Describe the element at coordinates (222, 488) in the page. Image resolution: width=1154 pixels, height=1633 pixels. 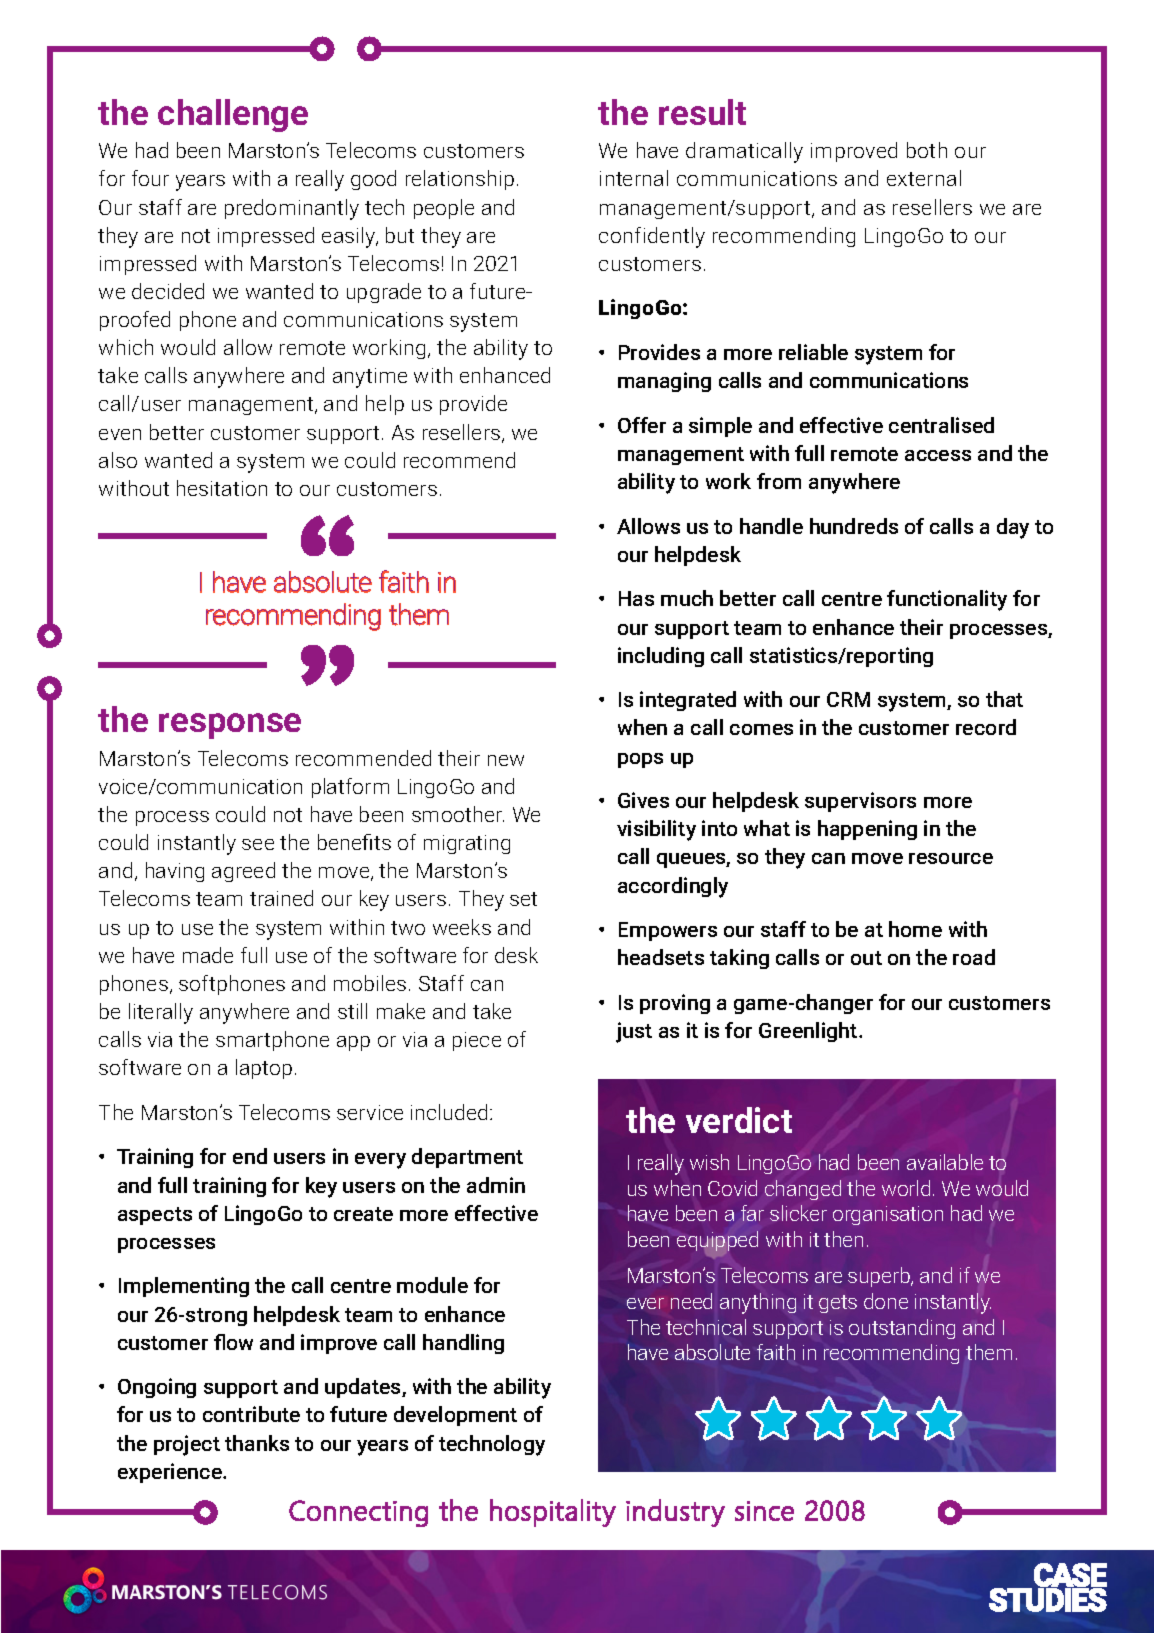
I see `hesitation` at that location.
